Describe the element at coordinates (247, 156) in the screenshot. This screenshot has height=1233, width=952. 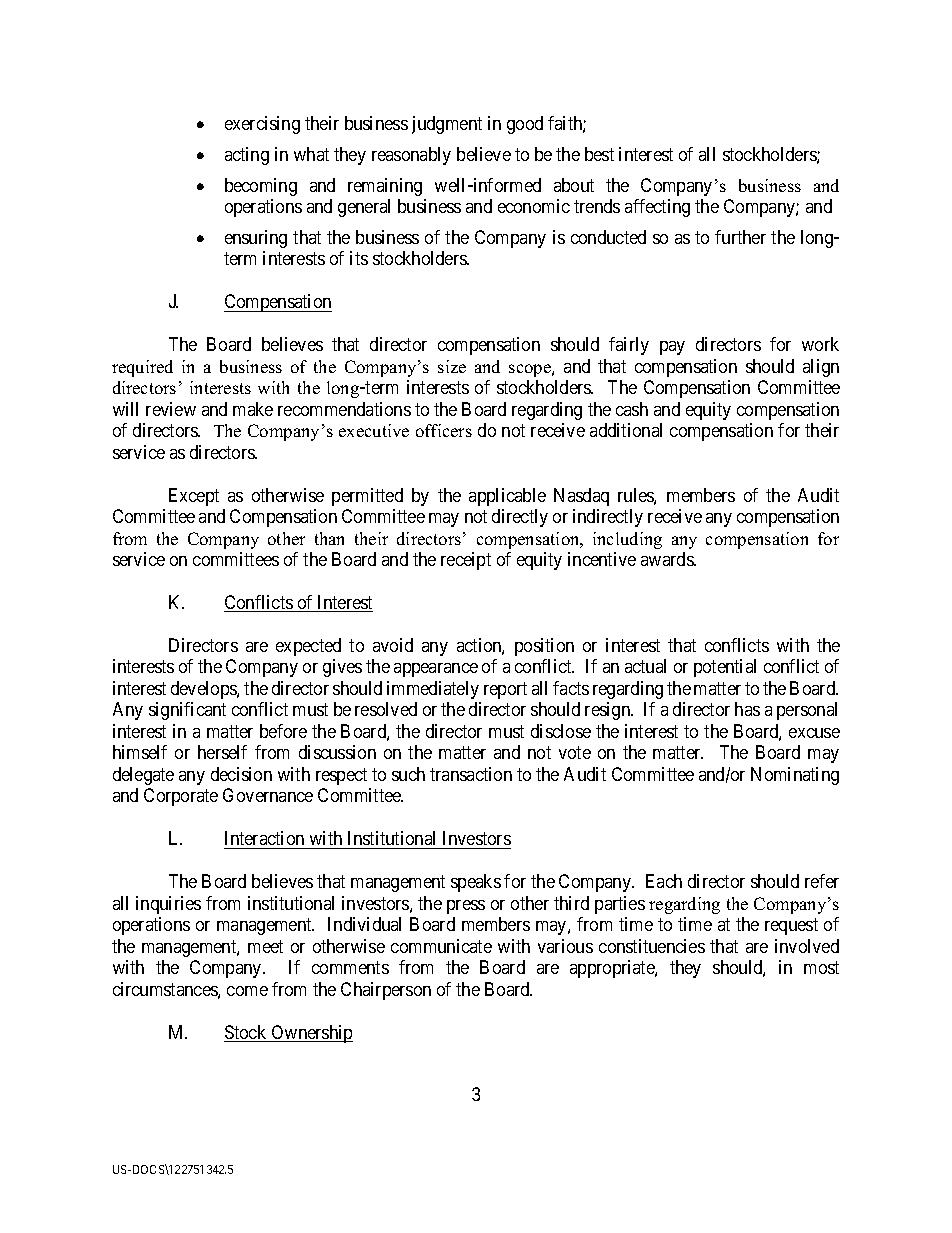
I see `acting` at that location.
